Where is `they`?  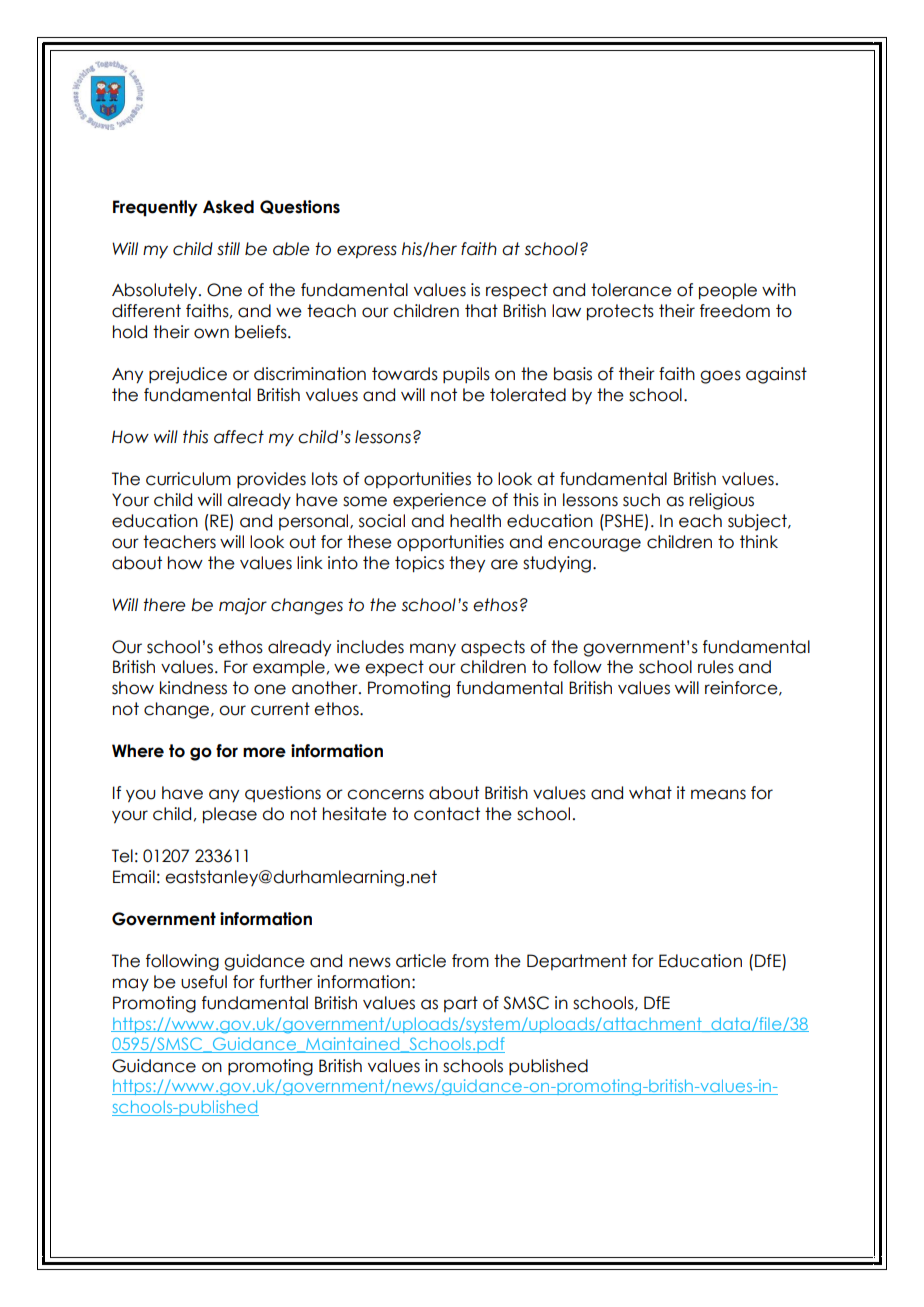 they is located at coordinates (467, 564).
